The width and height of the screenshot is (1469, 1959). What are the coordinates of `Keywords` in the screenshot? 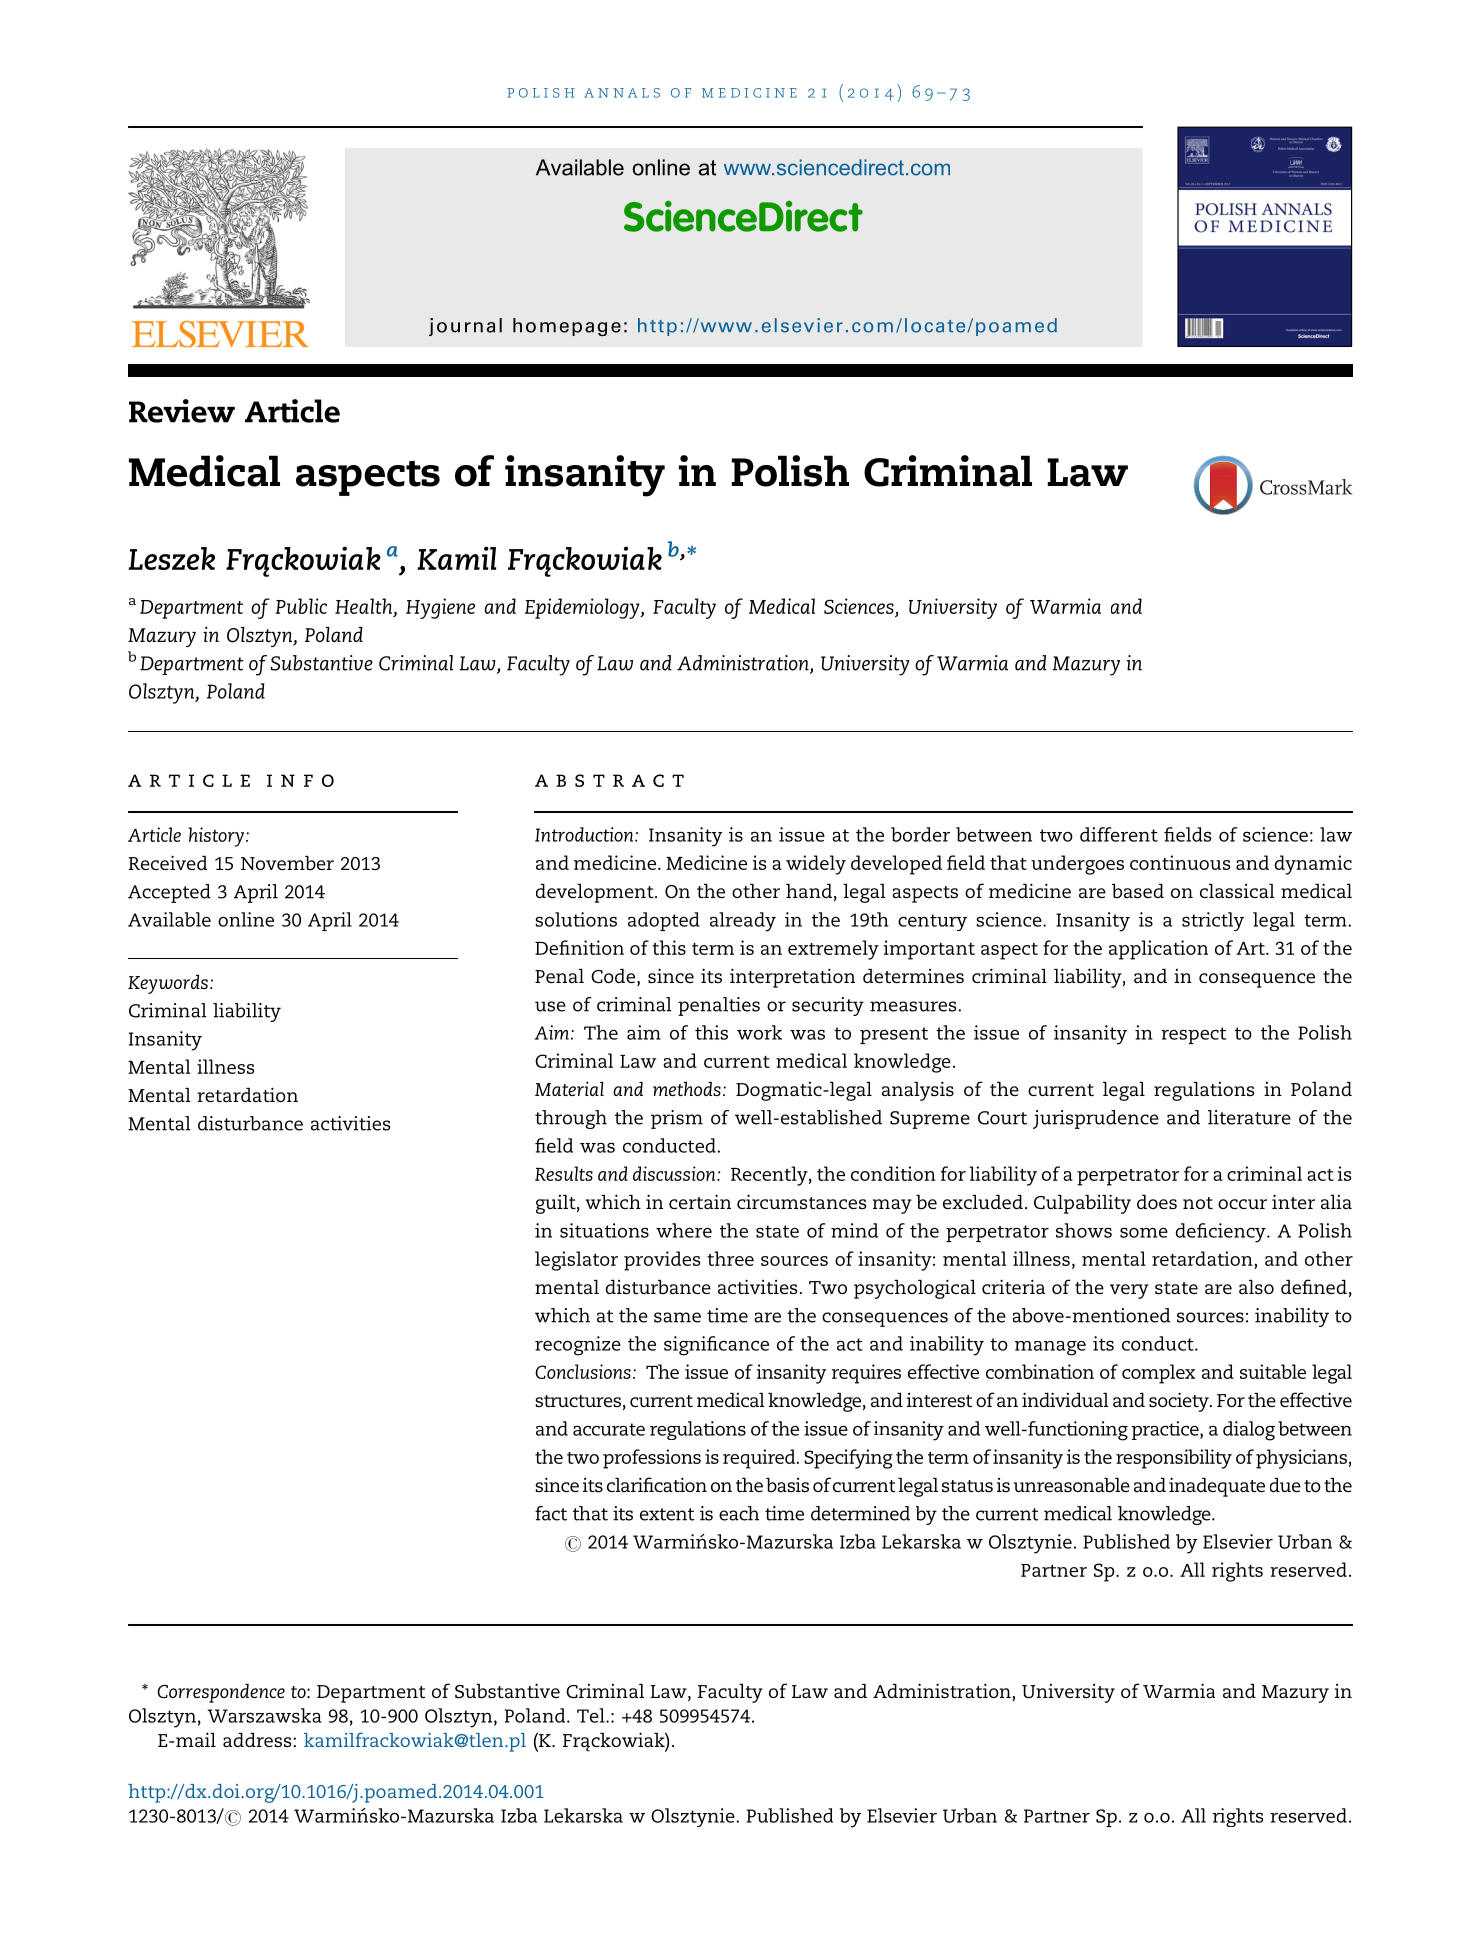 It's located at (168, 984).
